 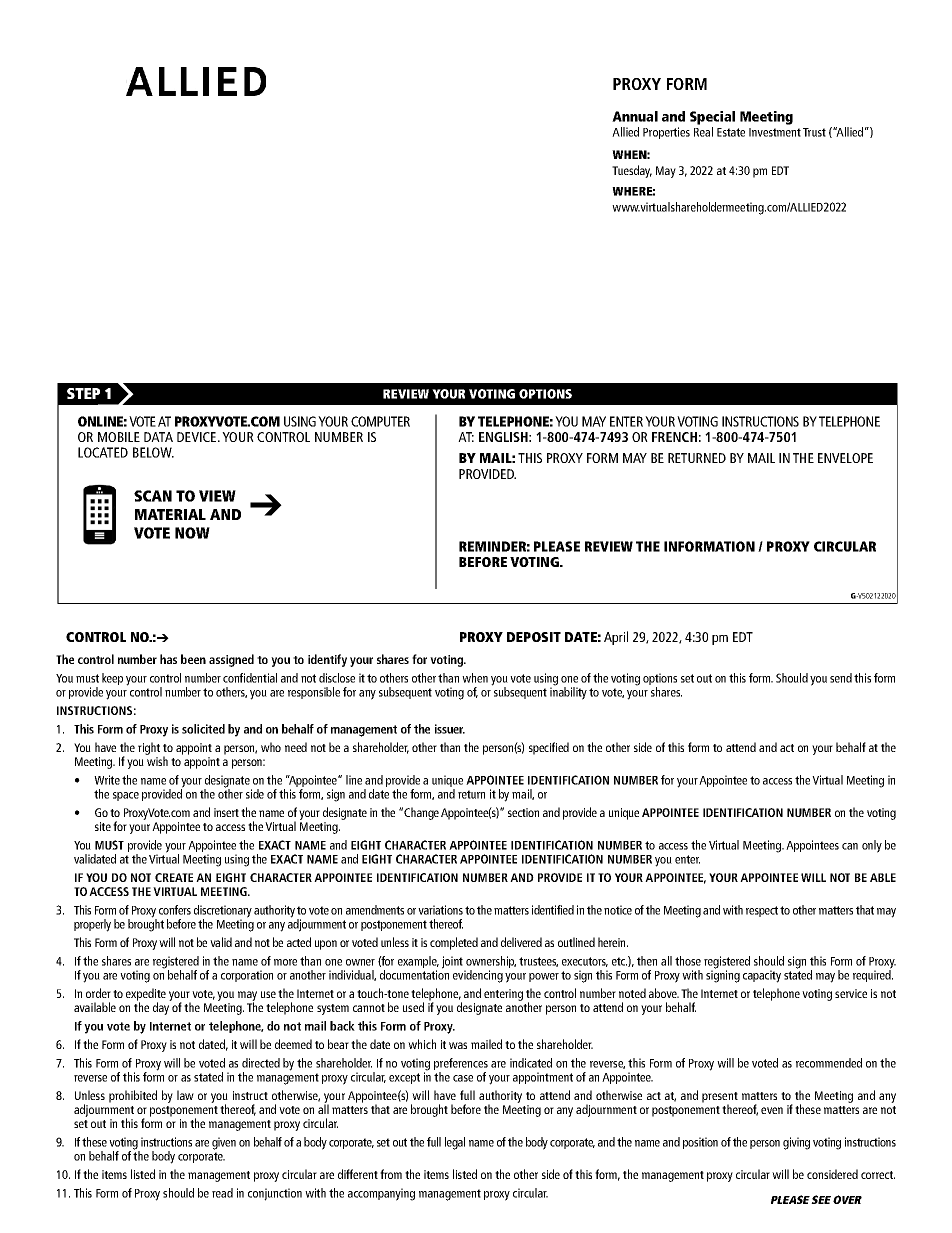 I want to click on completed, so click(x=454, y=943).
